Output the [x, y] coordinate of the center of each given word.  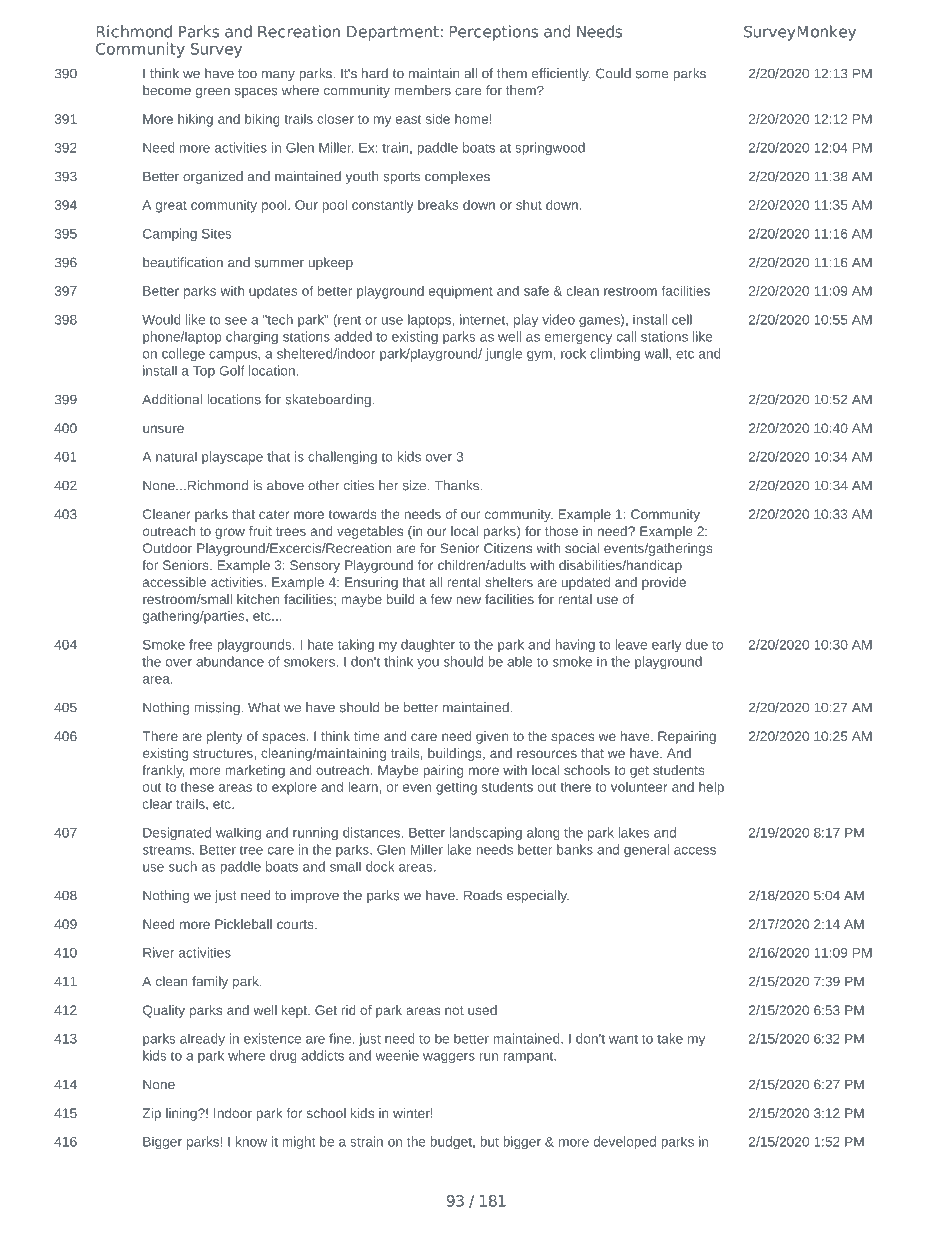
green [213, 93]
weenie [397, 1055]
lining [182, 1114]
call [626, 336]
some [652, 75]
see [236, 321]
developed [625, 1143]
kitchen [258, 599]
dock [380, 866]
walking [238, 834]
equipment [461, 292]
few [441, 599]
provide [664, 583]
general [646, 851]
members [422, 90]
